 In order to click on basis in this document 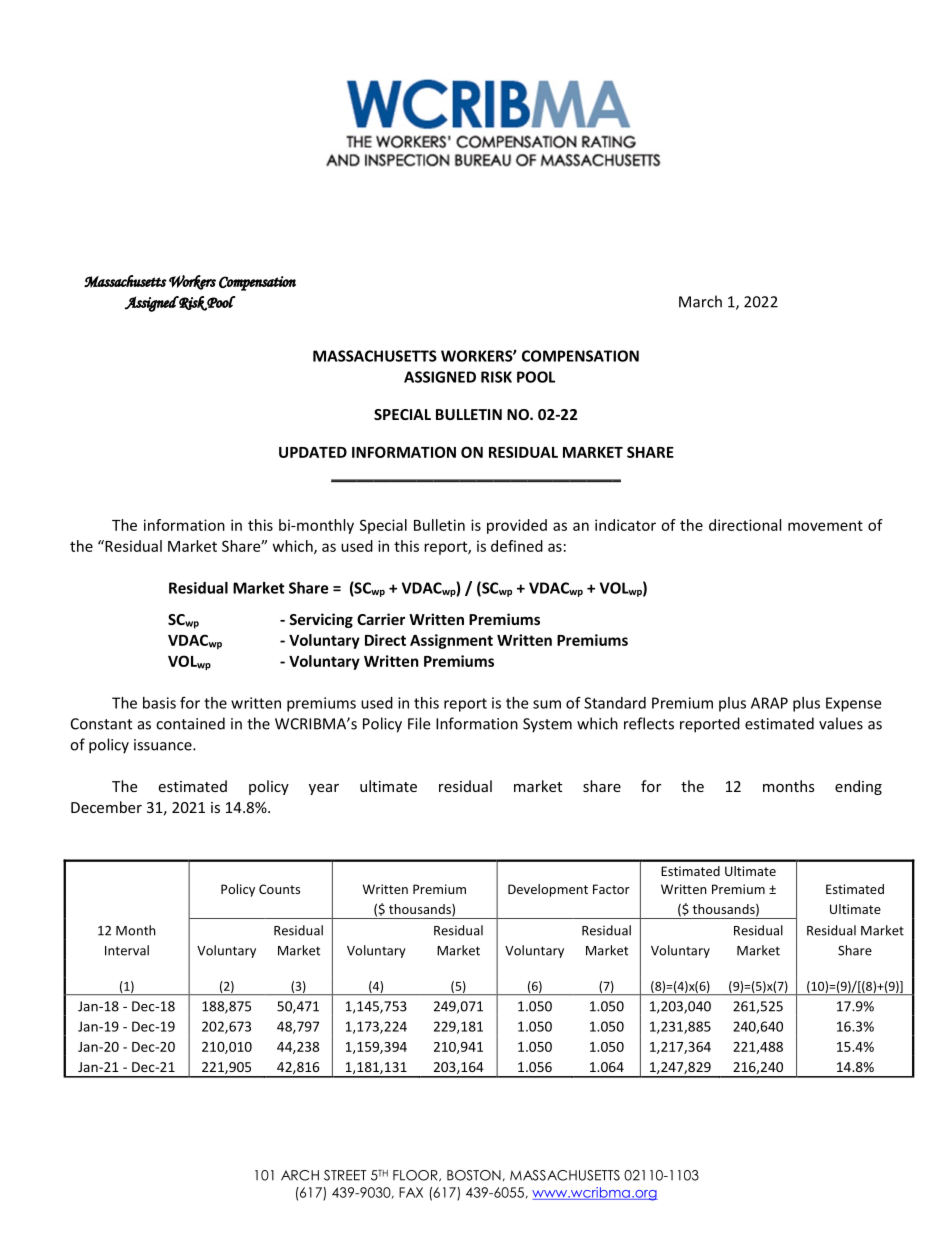, I will do `click(159, 703)`.
